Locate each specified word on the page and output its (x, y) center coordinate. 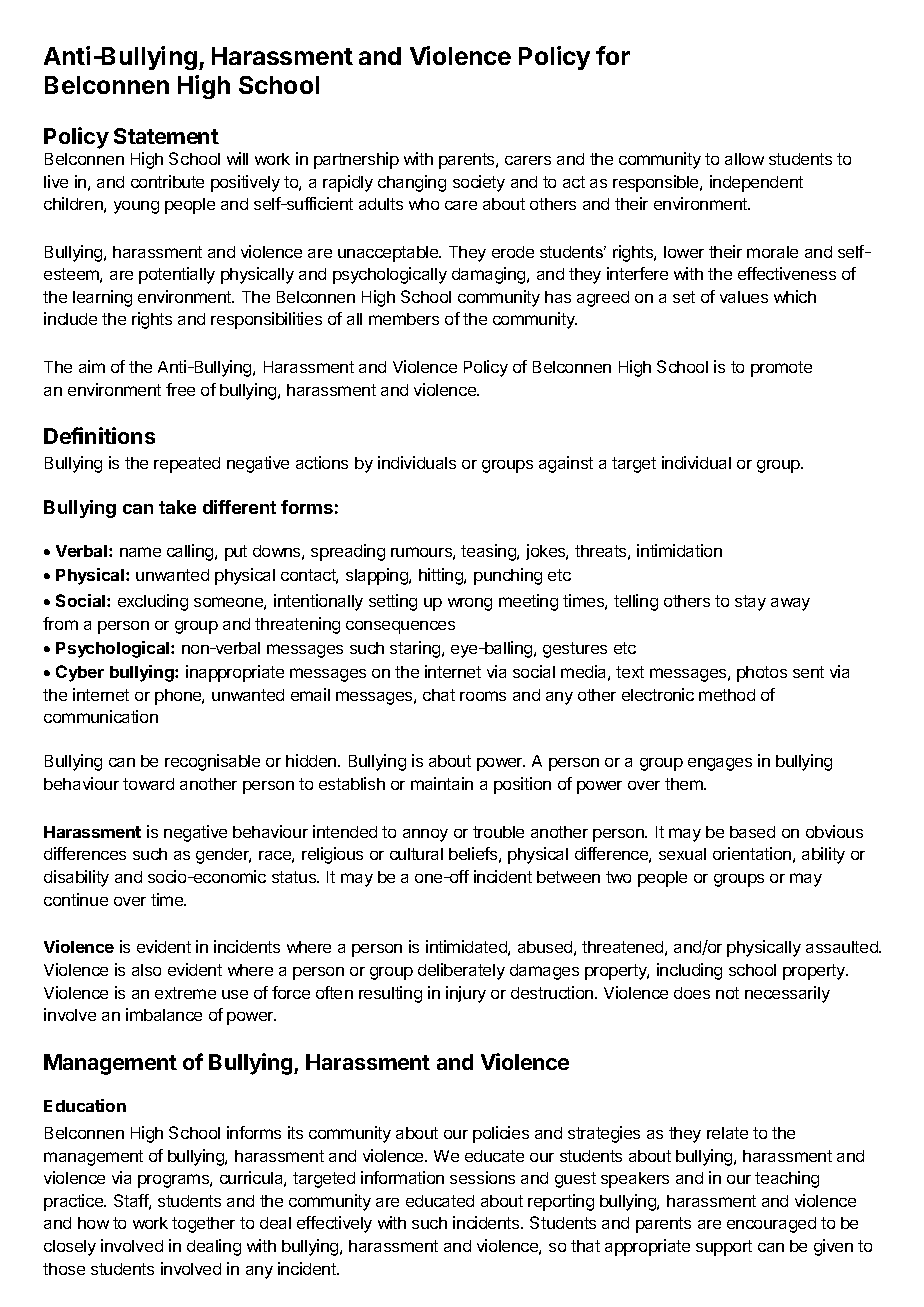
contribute (167, 181)
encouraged (771, 1225)
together (203, 1225)
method (727, 695)
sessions (482, 1177)
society (479, 183)
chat (439, 695)
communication (101, 716)
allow (744, 159)
